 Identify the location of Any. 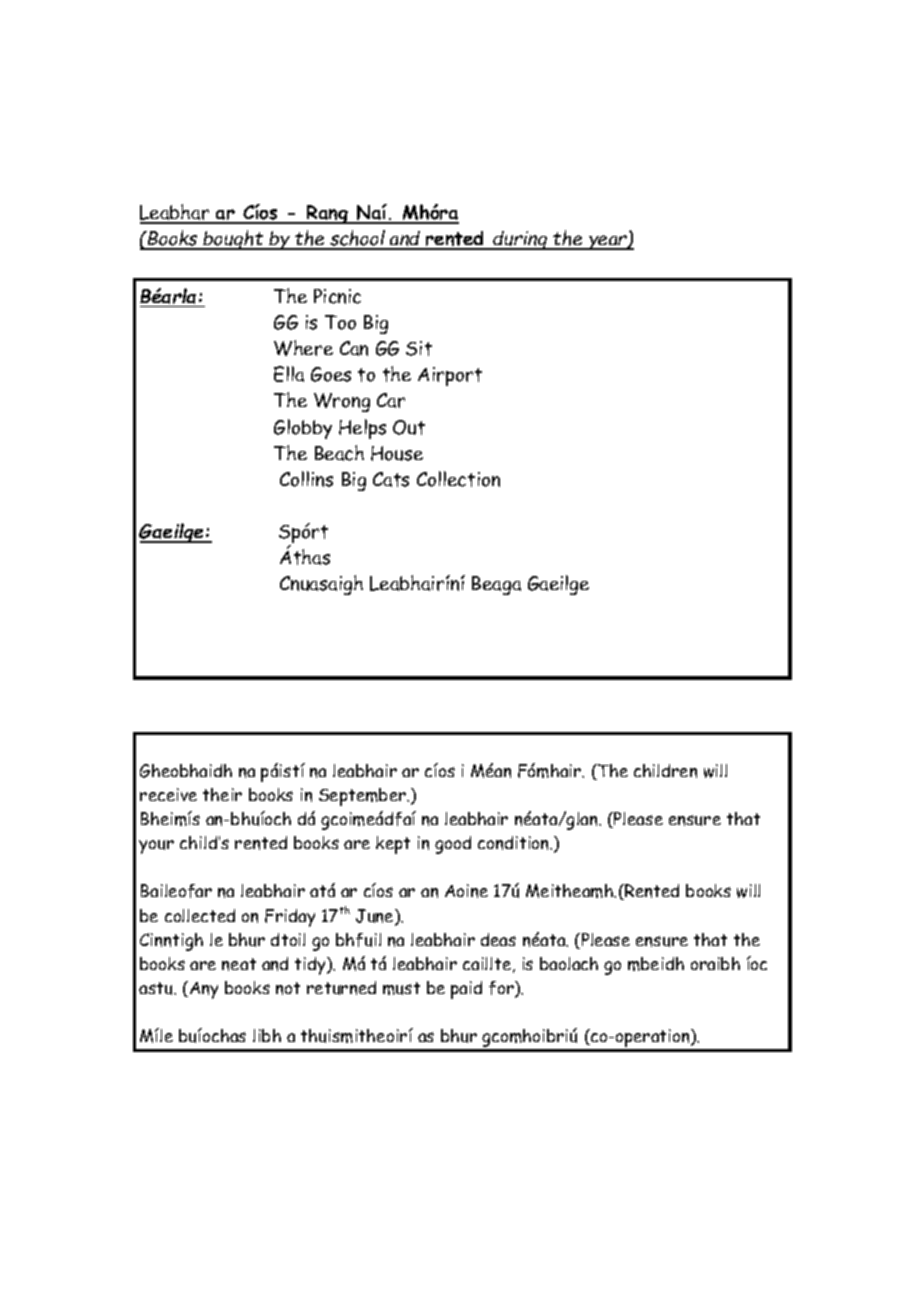
(204, 990).
